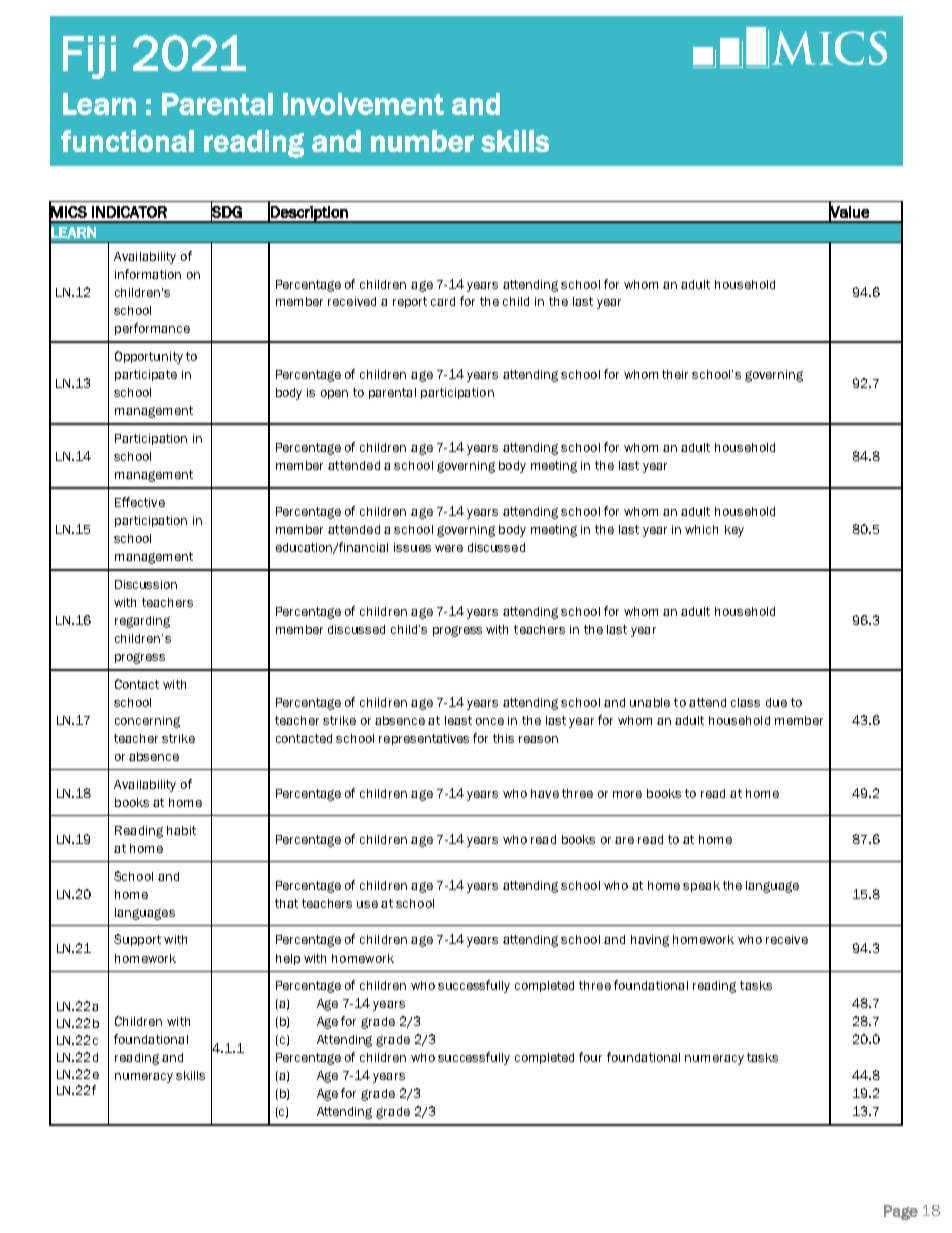 This image has width=952, height=1233. I want to click on help, so click(288, 959).
